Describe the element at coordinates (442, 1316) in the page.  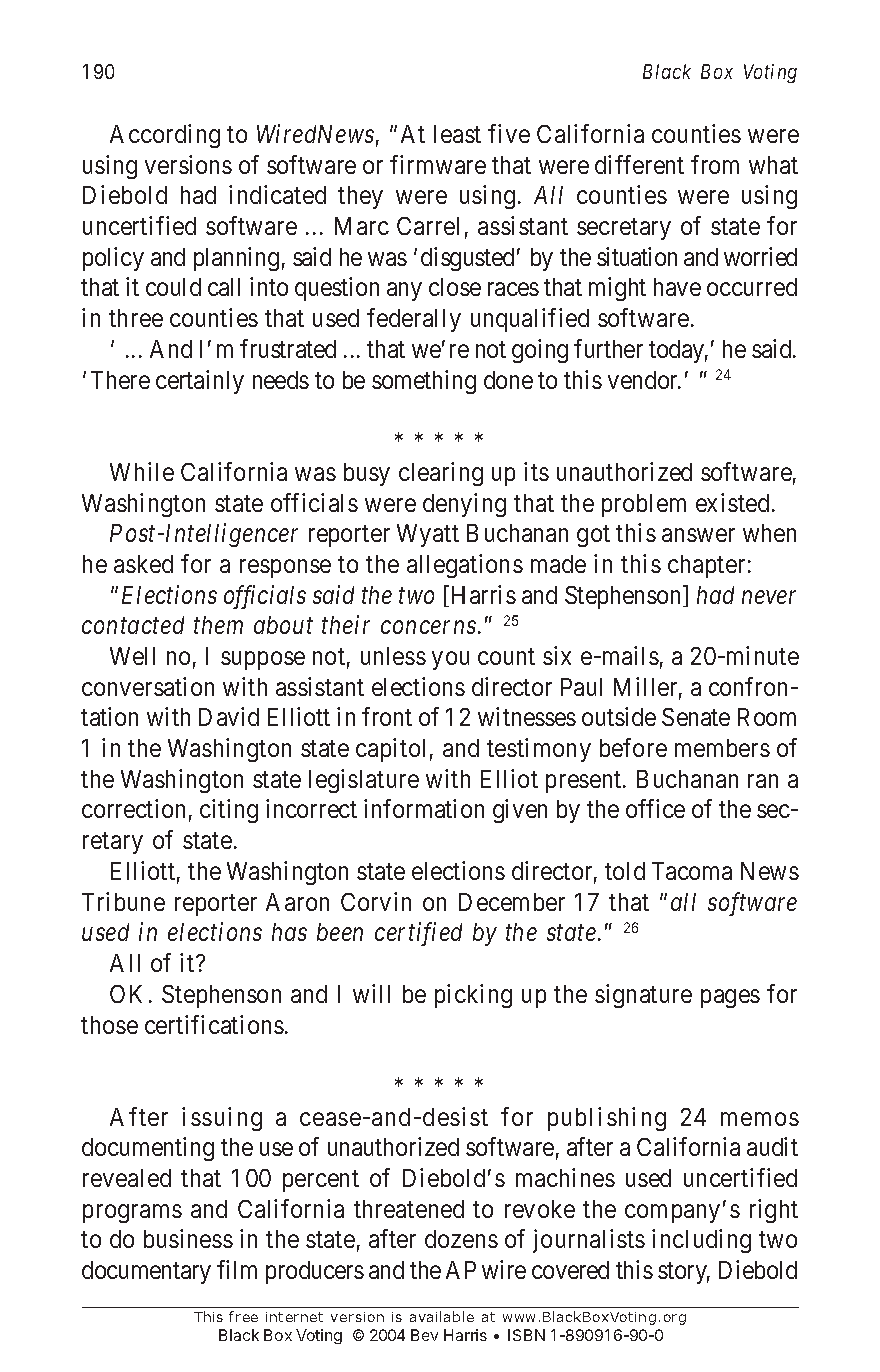
I see `available` at that location.
